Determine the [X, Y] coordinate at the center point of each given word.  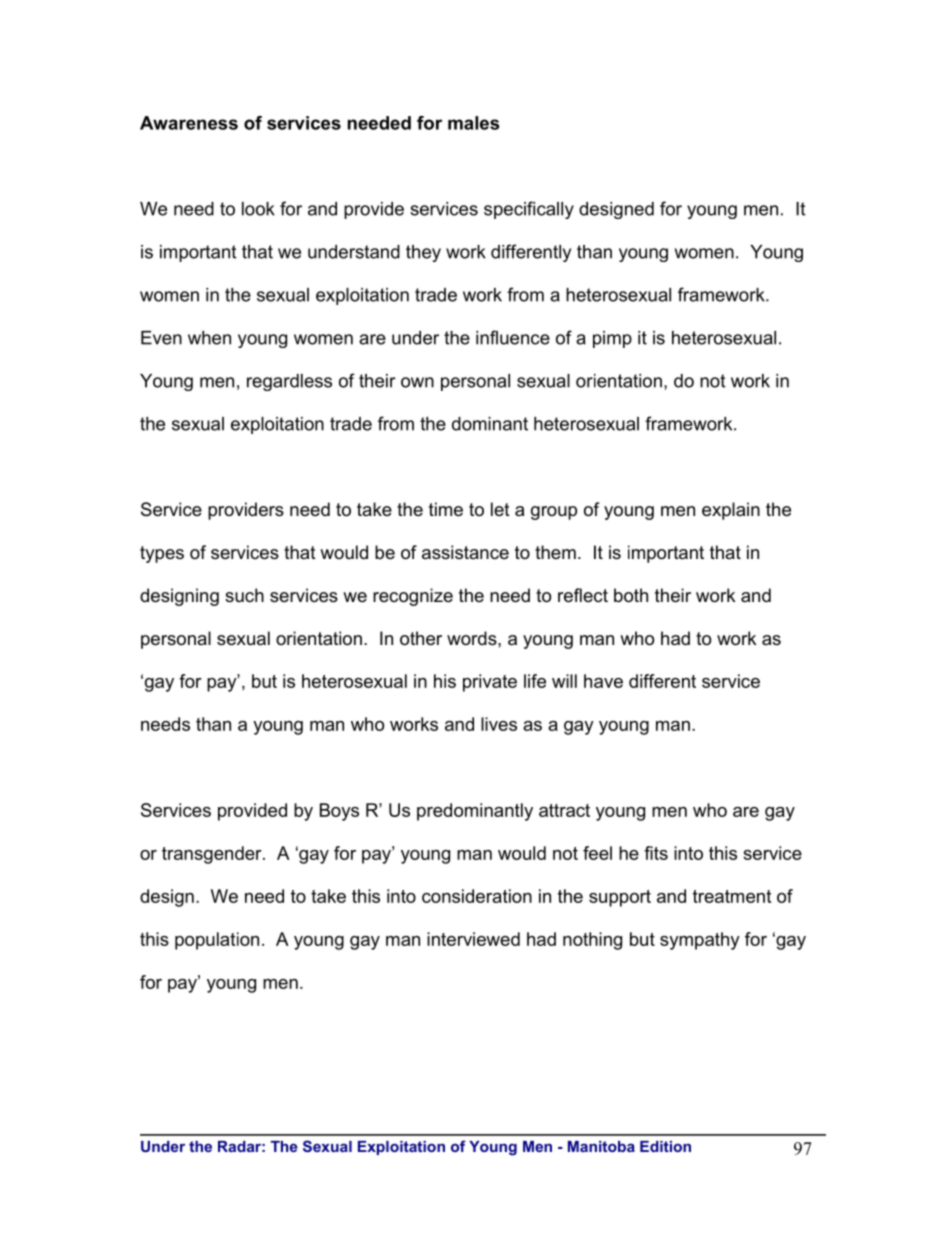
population [217, 941]
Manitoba [601, 1146]
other [421, 638]
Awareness [189, 123]
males [474, 123]
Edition [665, 1146]
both [631, 595]
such [244, 595]
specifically [529, 210]
